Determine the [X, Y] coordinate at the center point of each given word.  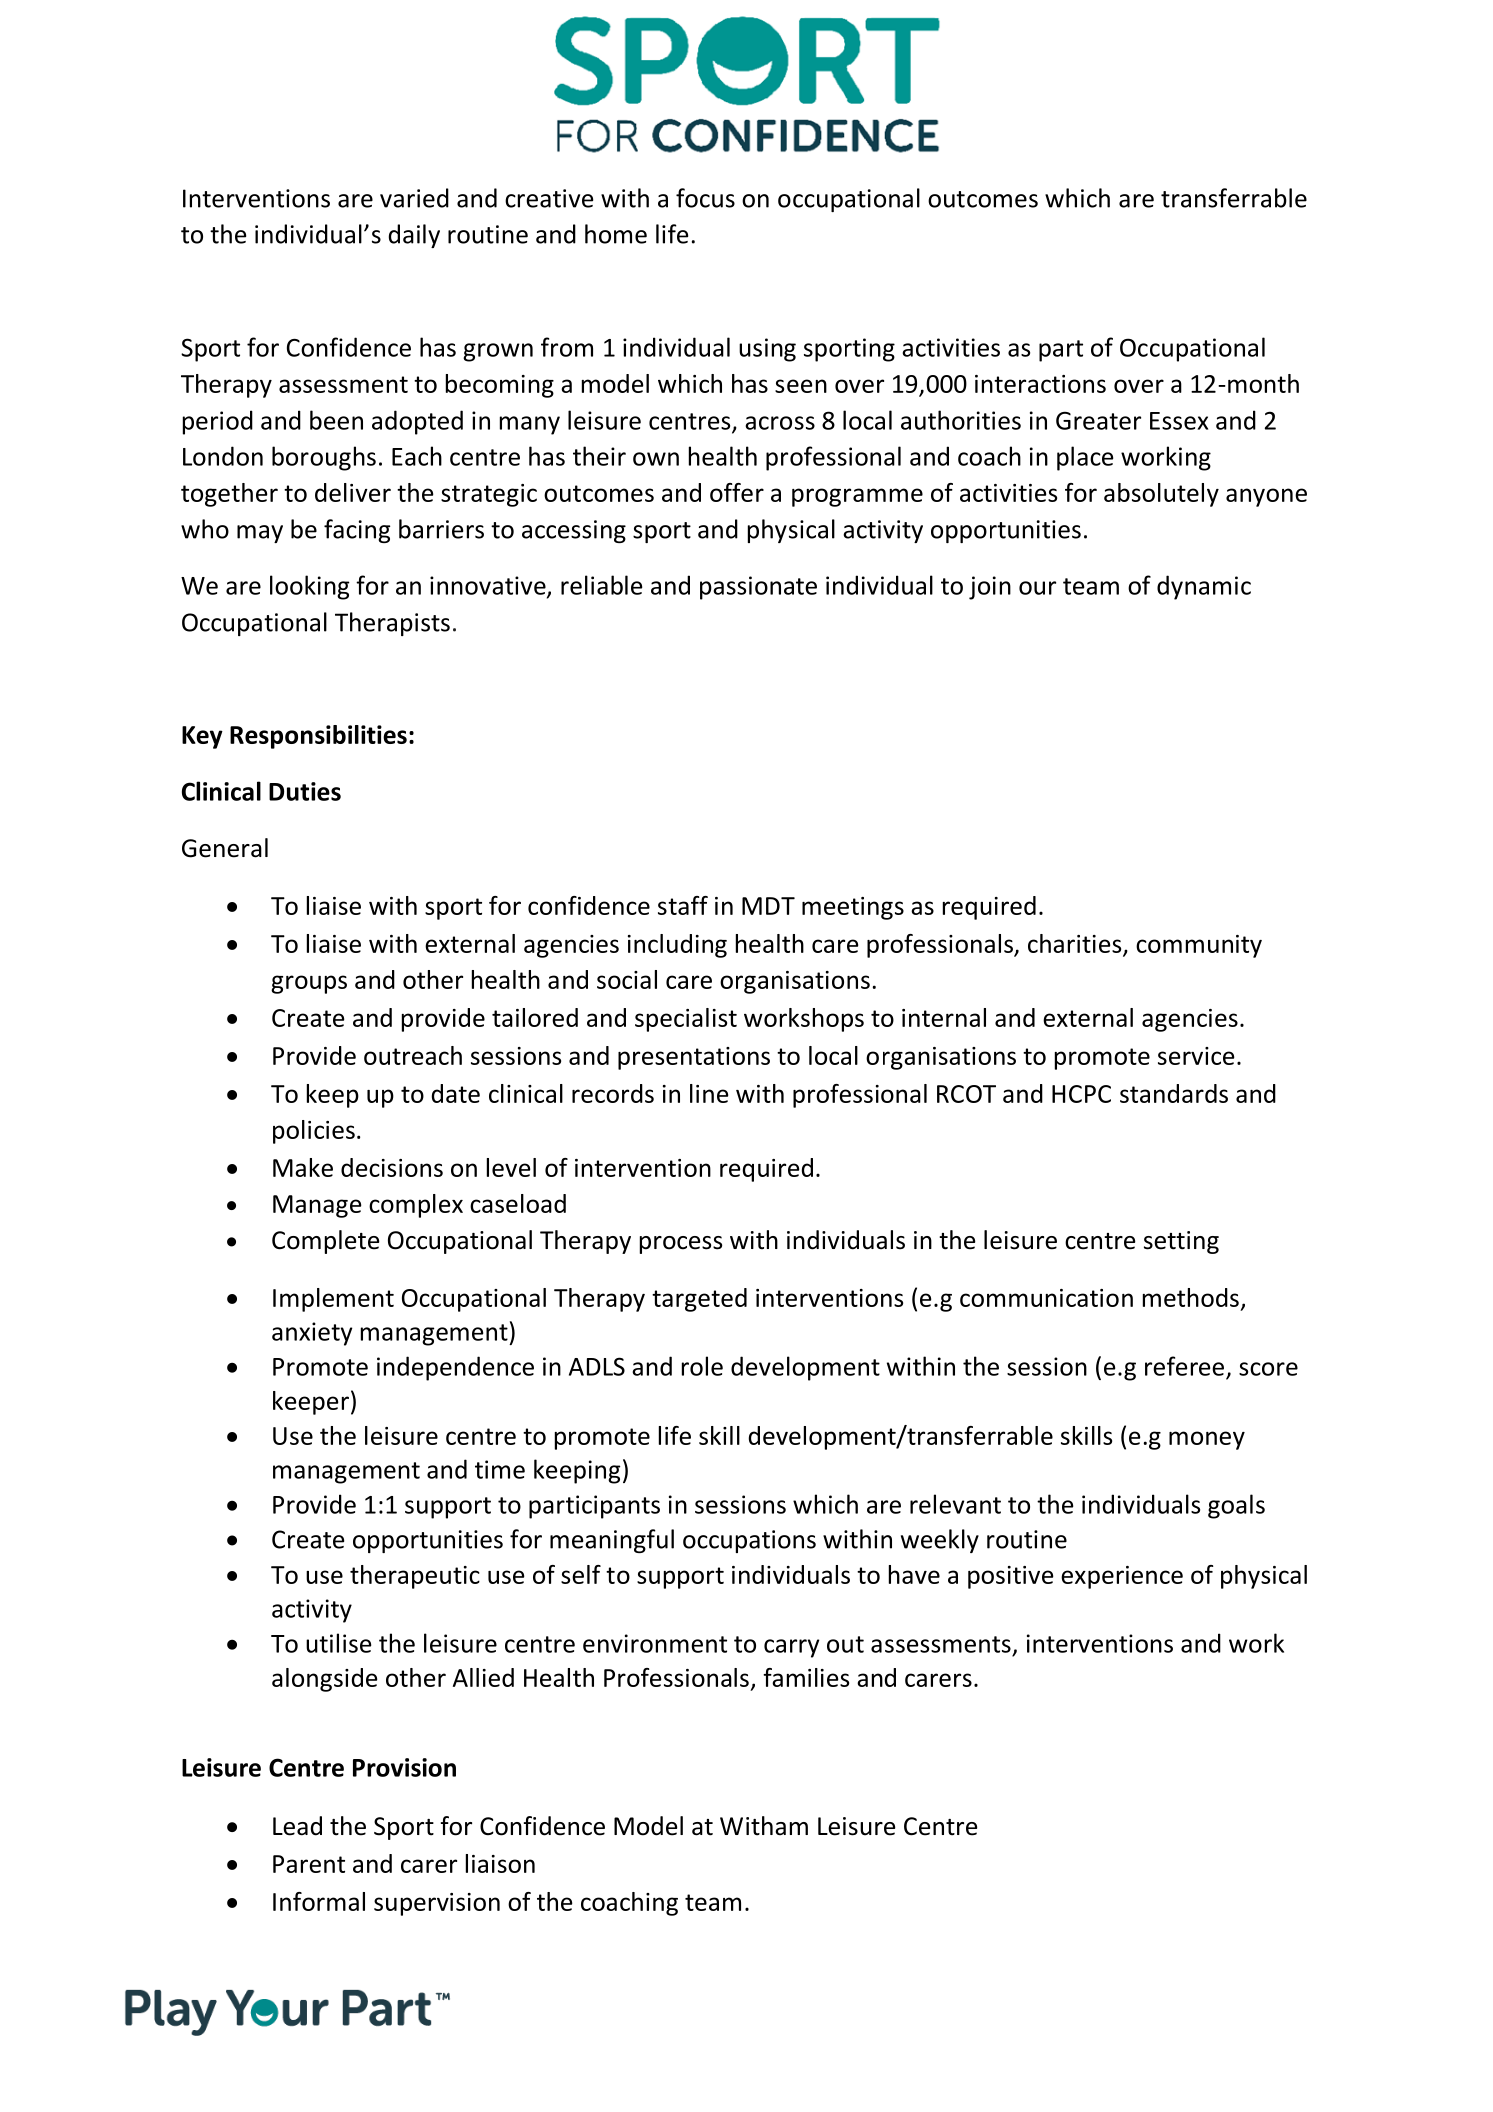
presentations [694, 1058]
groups [309, 984]
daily [414, 236]
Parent [309, 1864]
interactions [1040, 384]
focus [705, 198]
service [1196, 1056]
